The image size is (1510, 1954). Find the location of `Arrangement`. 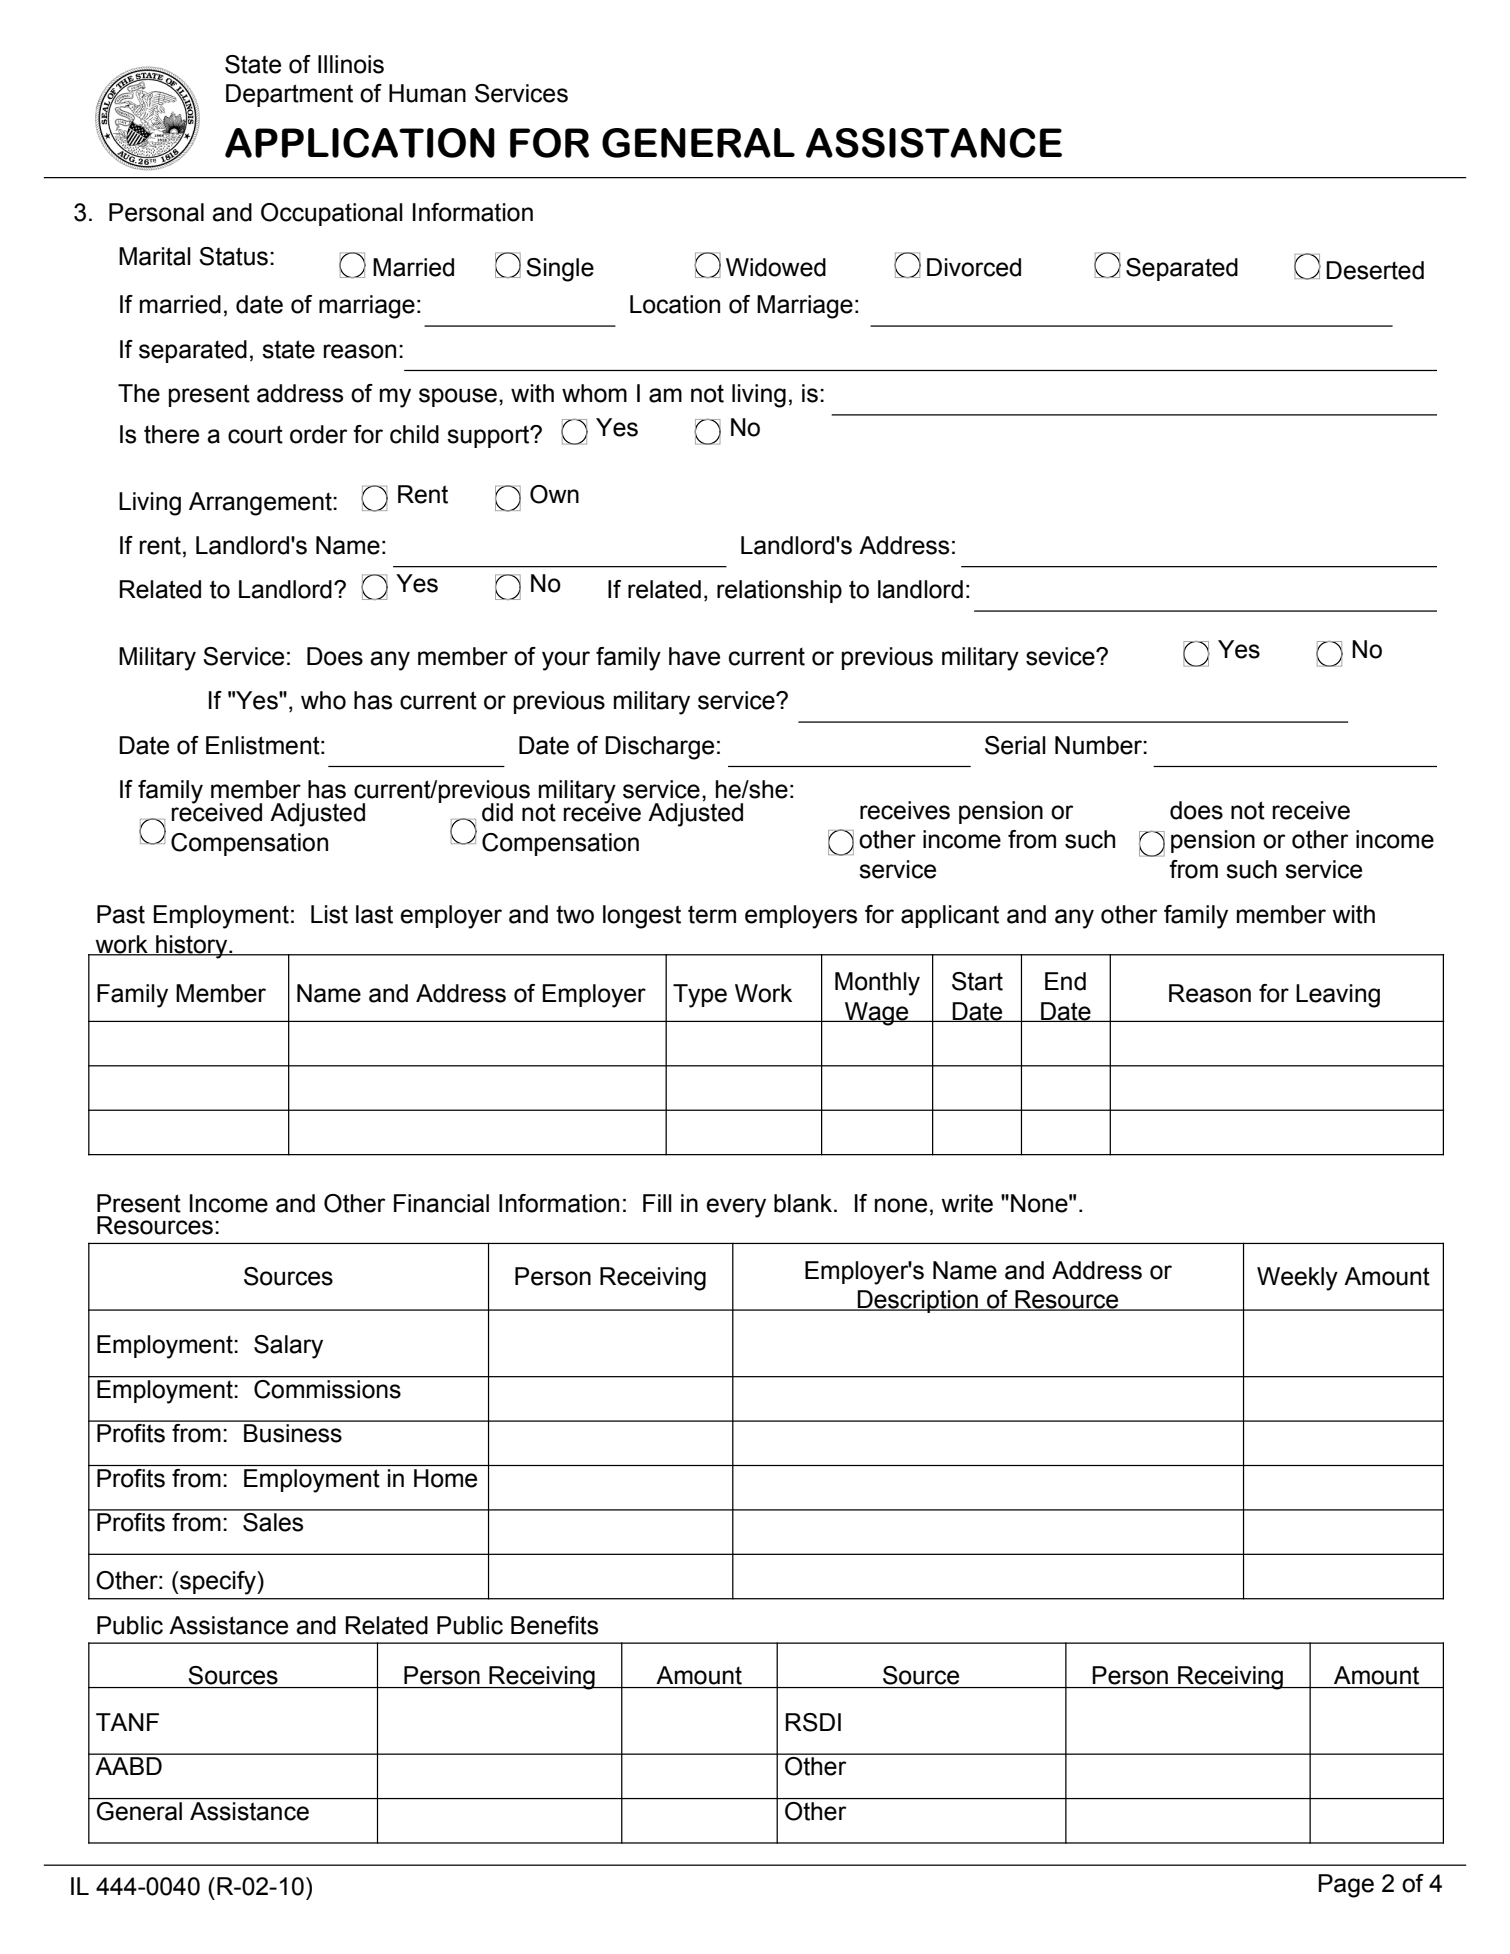

Arrangement is located at coordinates (261, 504).
